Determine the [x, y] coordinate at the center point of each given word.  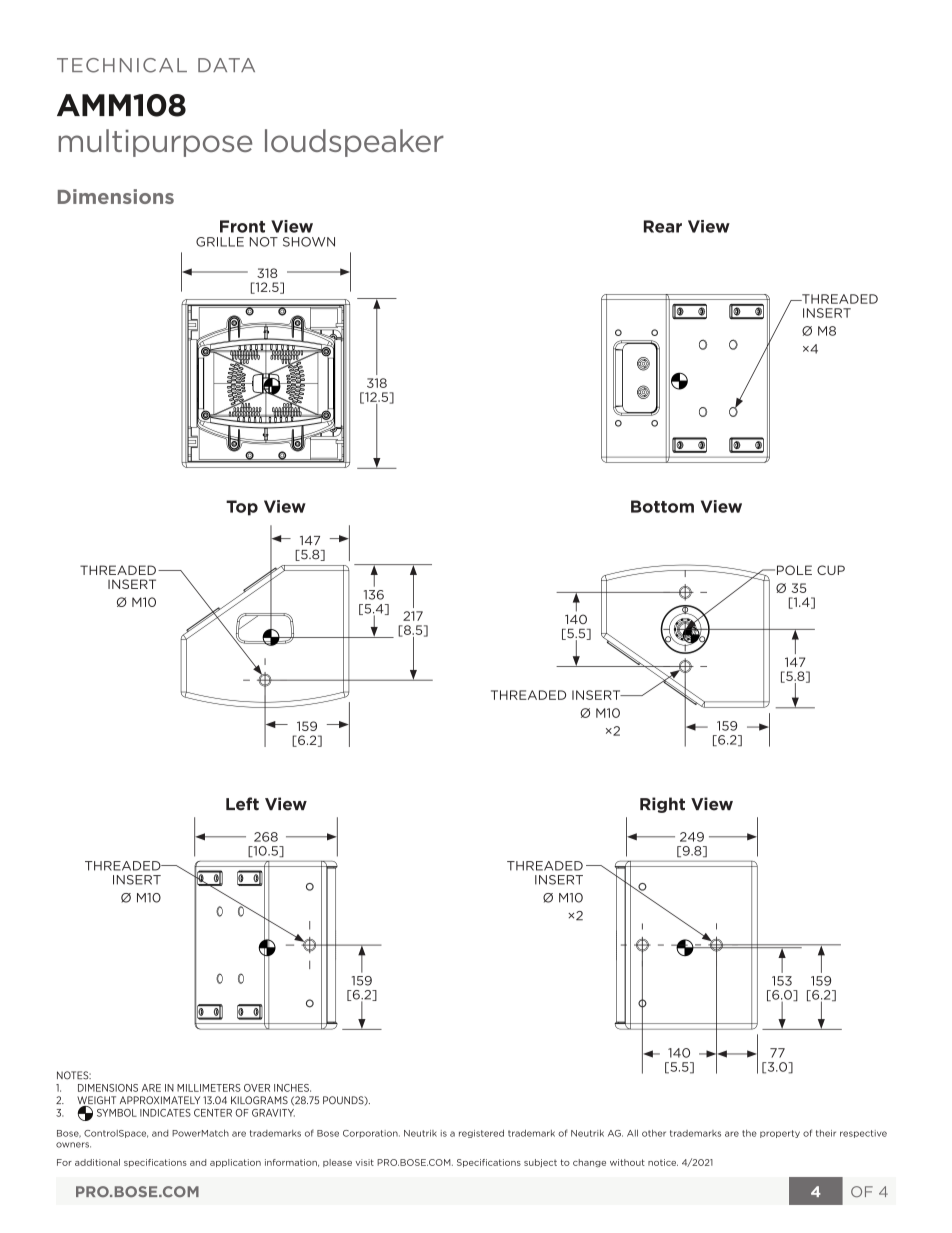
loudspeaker [354, 143]
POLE [793, 570]
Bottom [662, 506]
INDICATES [165, 1113]
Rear [663, 226]
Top [242, 508]
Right [662, 805]
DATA [226, 65]
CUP [831, 570]
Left [242, 804]
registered [481, 1133]
